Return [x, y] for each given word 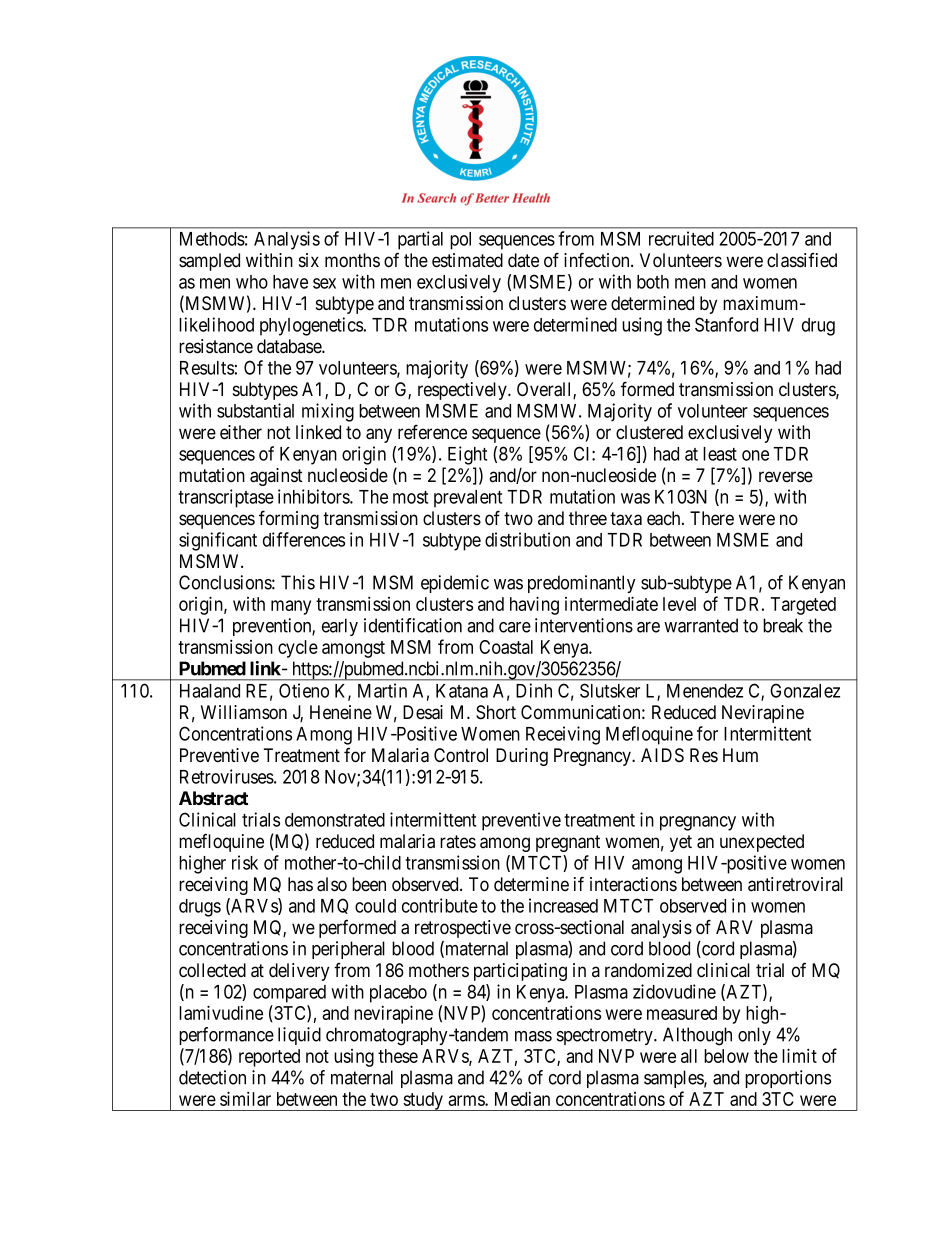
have [290, 282]
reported [269, 1058]
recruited [681, 238]
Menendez [705, 691]
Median [522, 1099]
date [523, 260]
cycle [298, 649]
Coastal [506, 647]
